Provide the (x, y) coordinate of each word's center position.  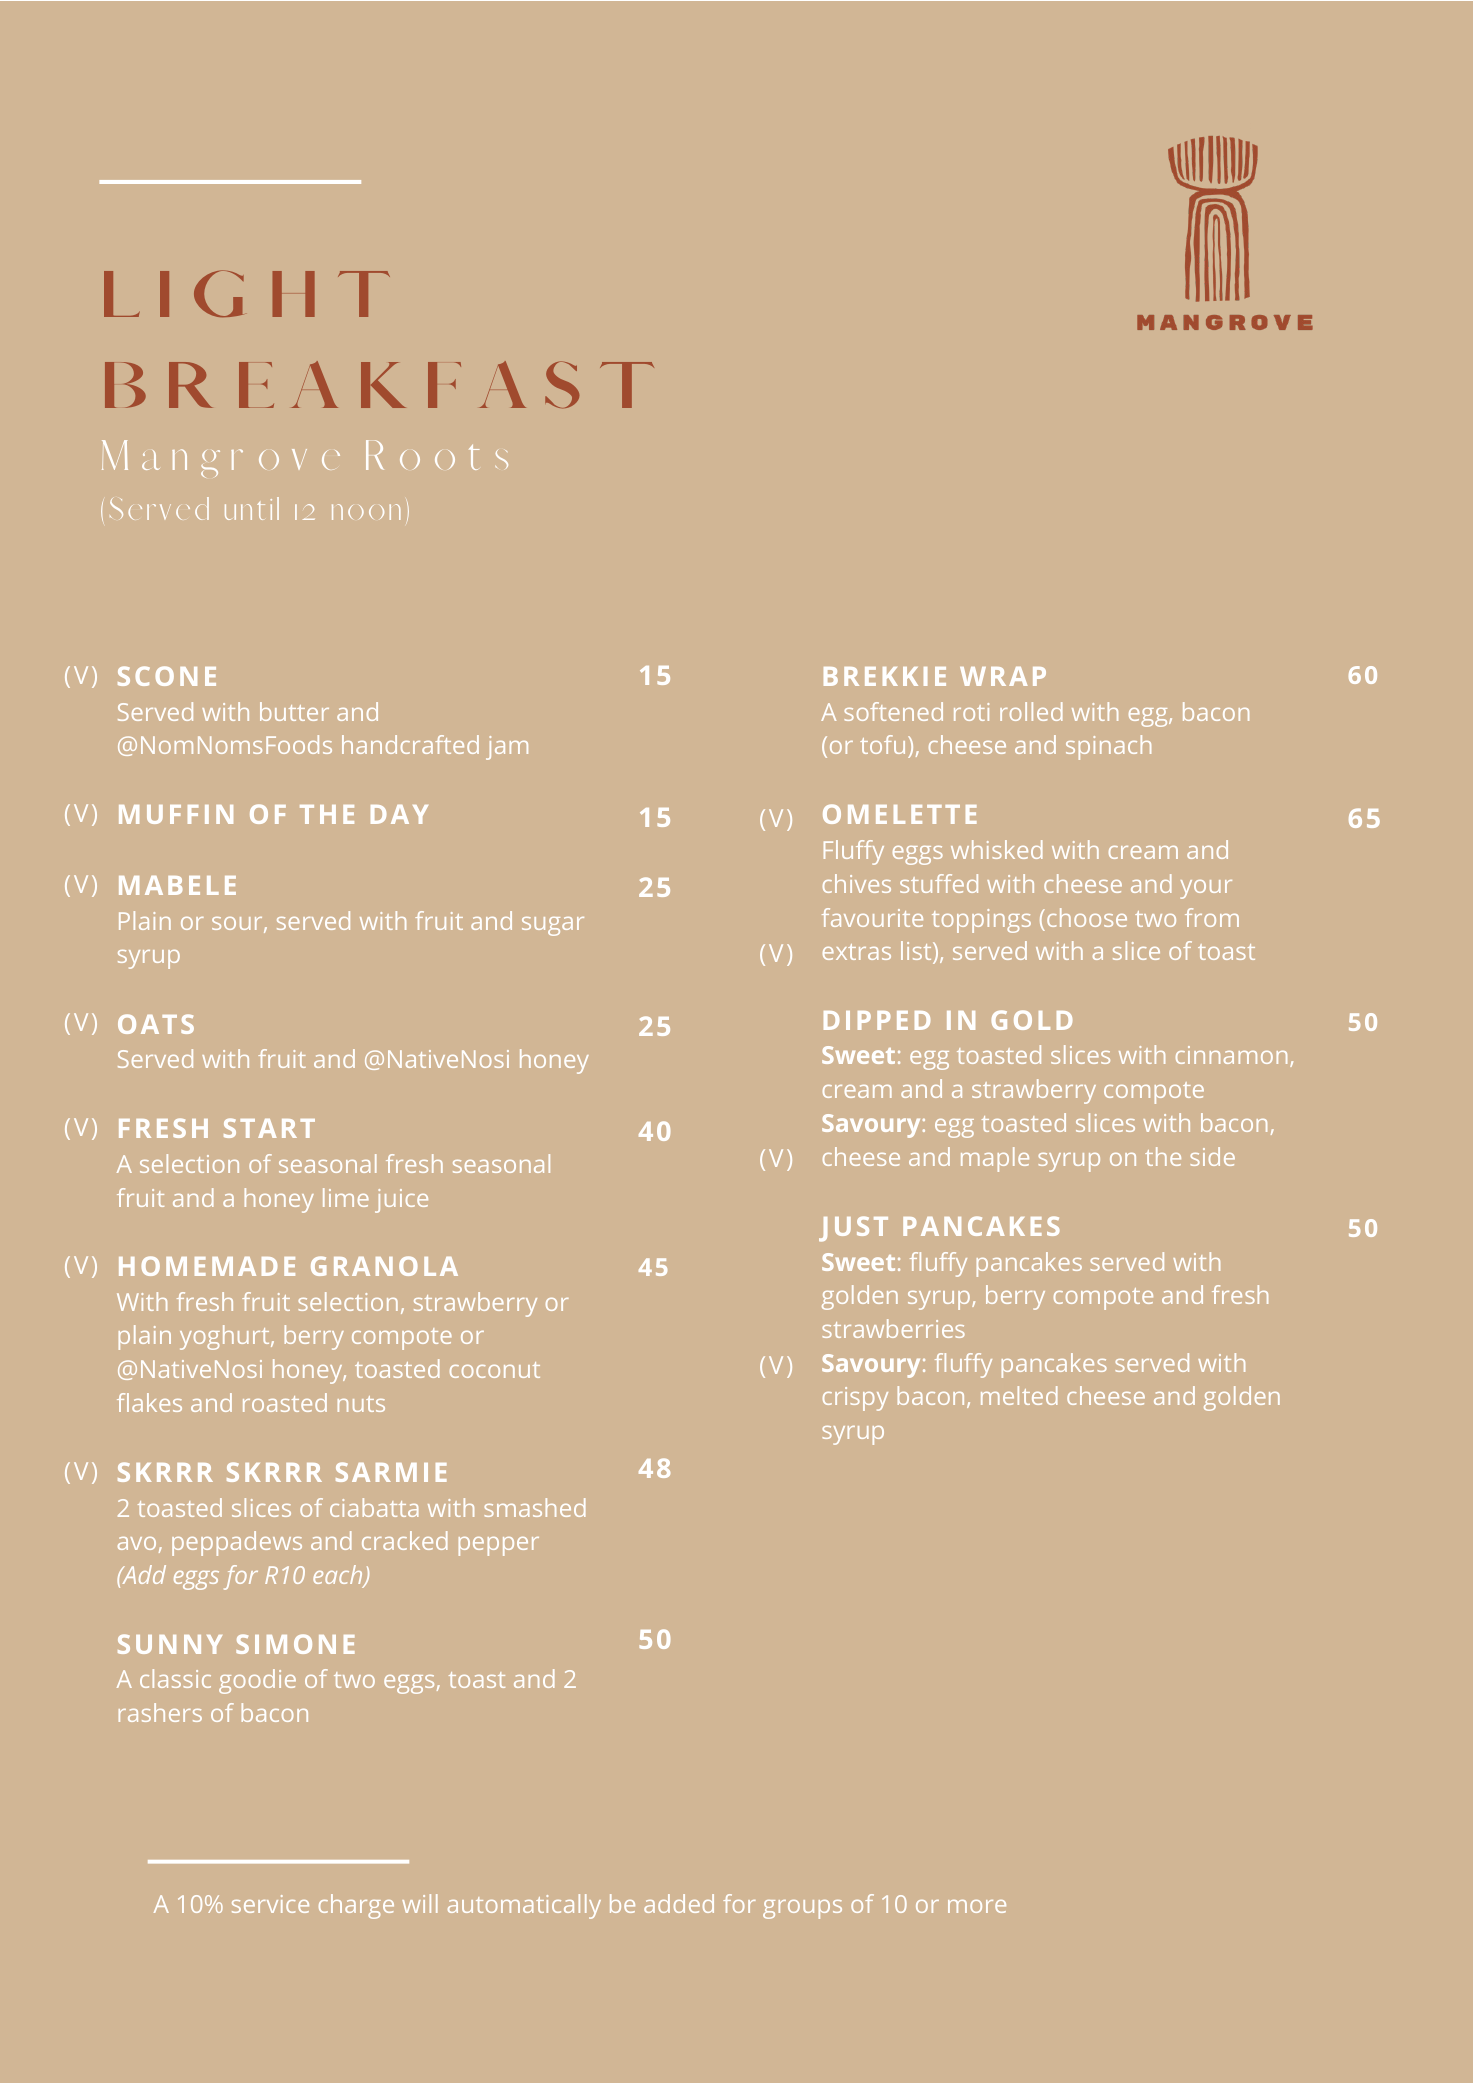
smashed (534, 1507)
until (252, 508)
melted (1019, 1395)
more (977, 1906)
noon (366, 512)
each (339, 1576)
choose (1087, 917)
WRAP (1003, 676)
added (679, 1903)
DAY (399, 814)
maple (995, 1159)
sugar (553, 926)
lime (346, 1197)
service (270, 1904)
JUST (853, 1229)
